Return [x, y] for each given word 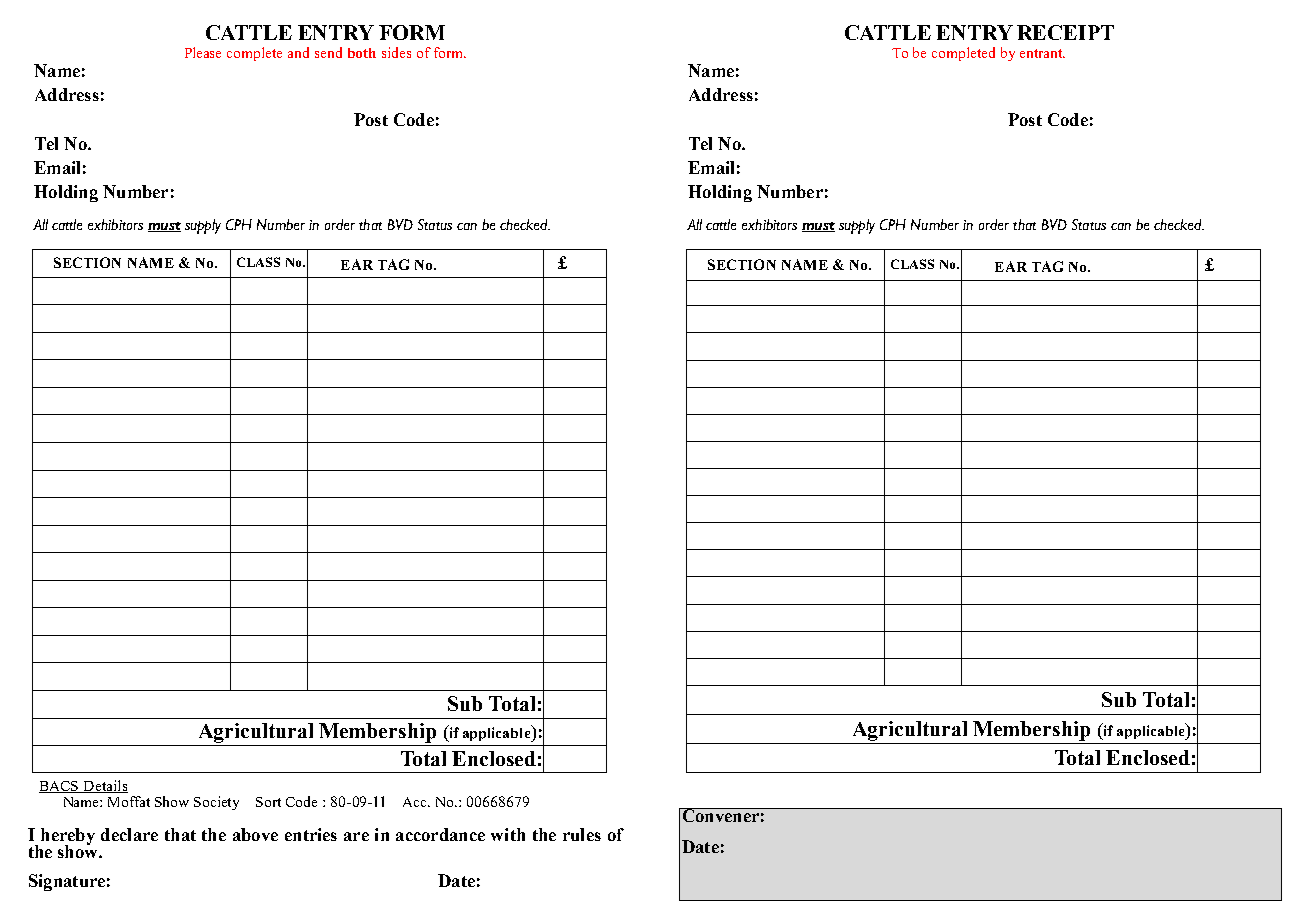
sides [396, 52]
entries [311, 834]
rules [582, 834]
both [362, 53]
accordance [440, 834]
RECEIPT [1065, 32]
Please [203, 52]
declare [129, 834]
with [508, 834]
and [298, 52]
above [255, 834]
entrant [1042, 53]
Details [104, 786]
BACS [60, 787]
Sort [268, 802]
